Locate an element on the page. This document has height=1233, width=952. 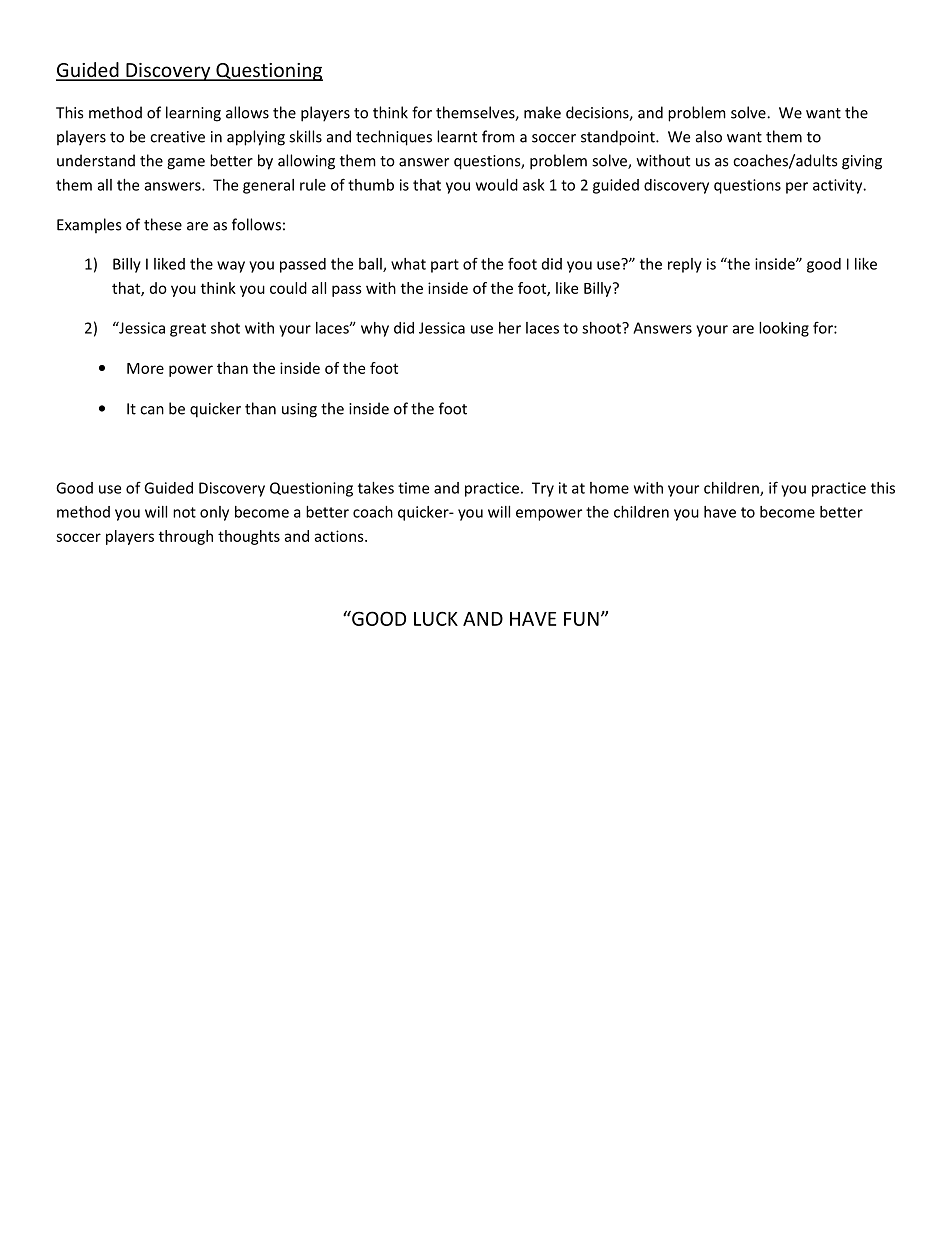
looking is located at coordinates (784, 329).
